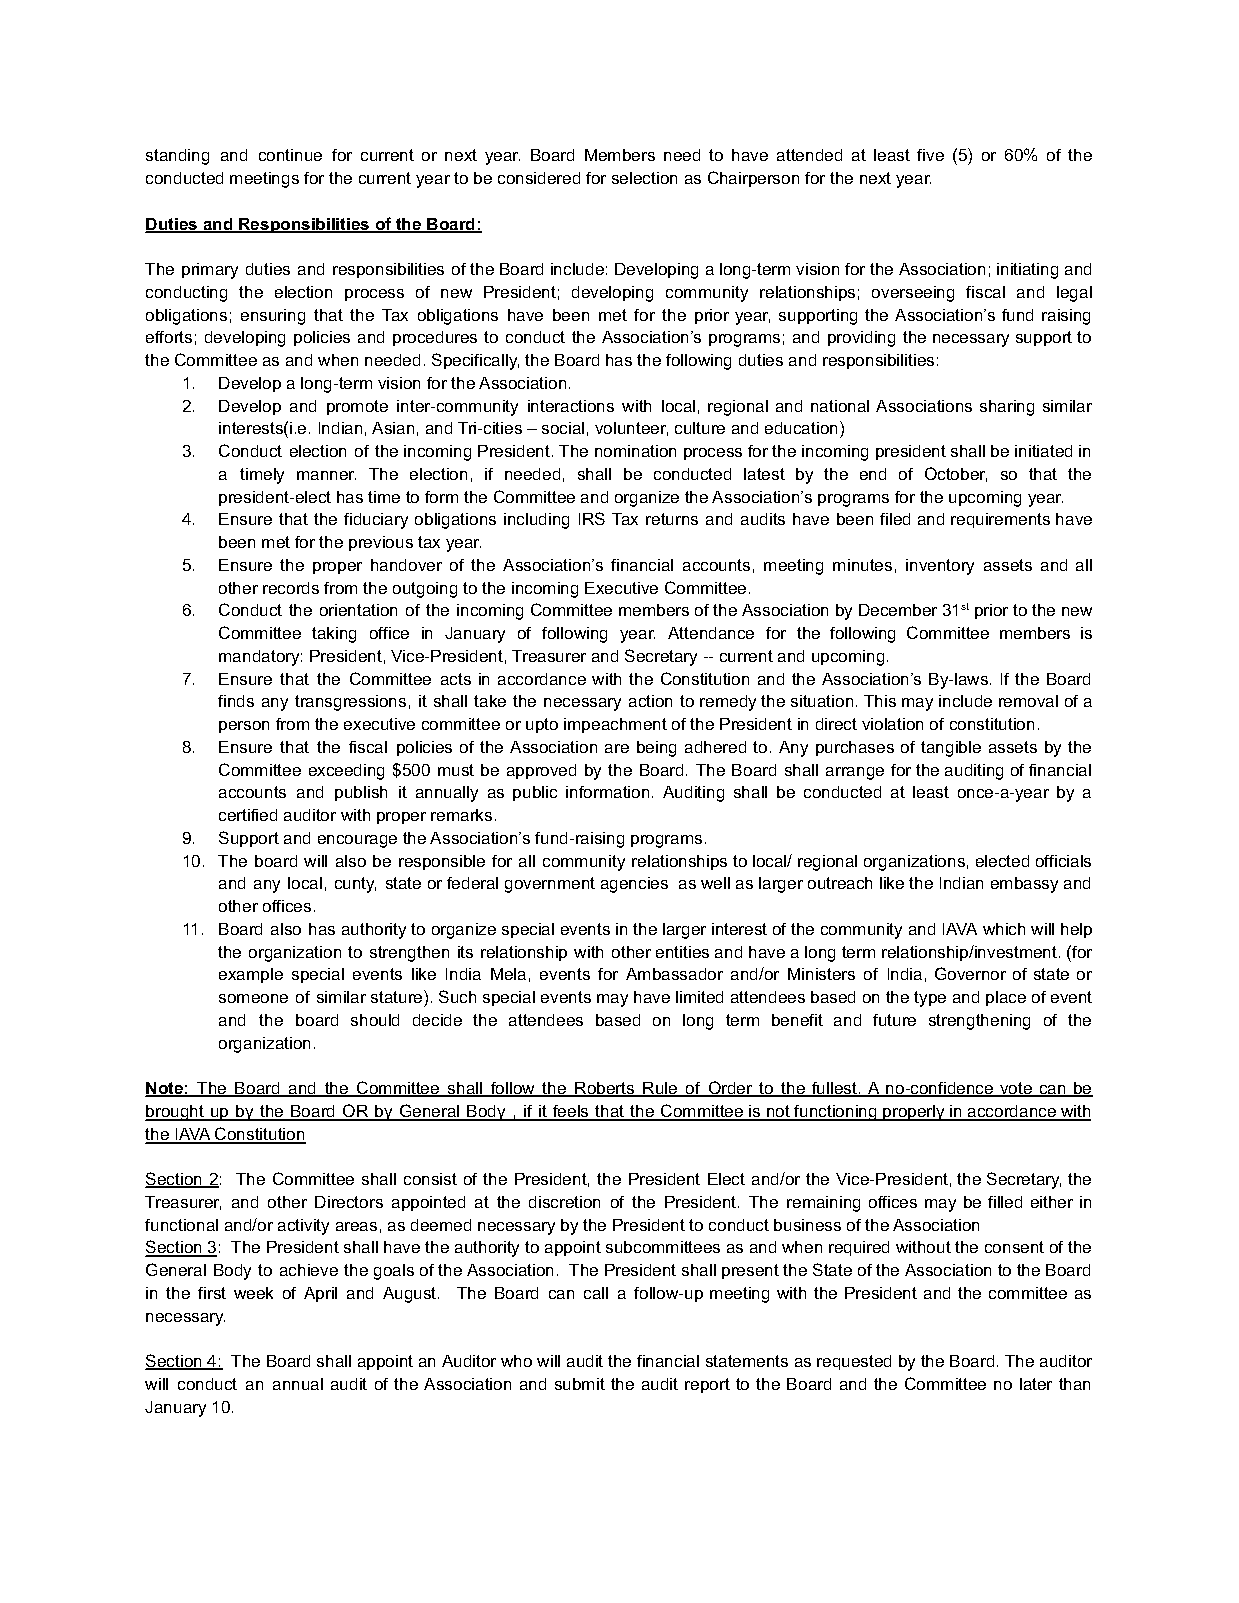 This document has height=1603, width=1239. I want to click on week, so click(253, 1293).
